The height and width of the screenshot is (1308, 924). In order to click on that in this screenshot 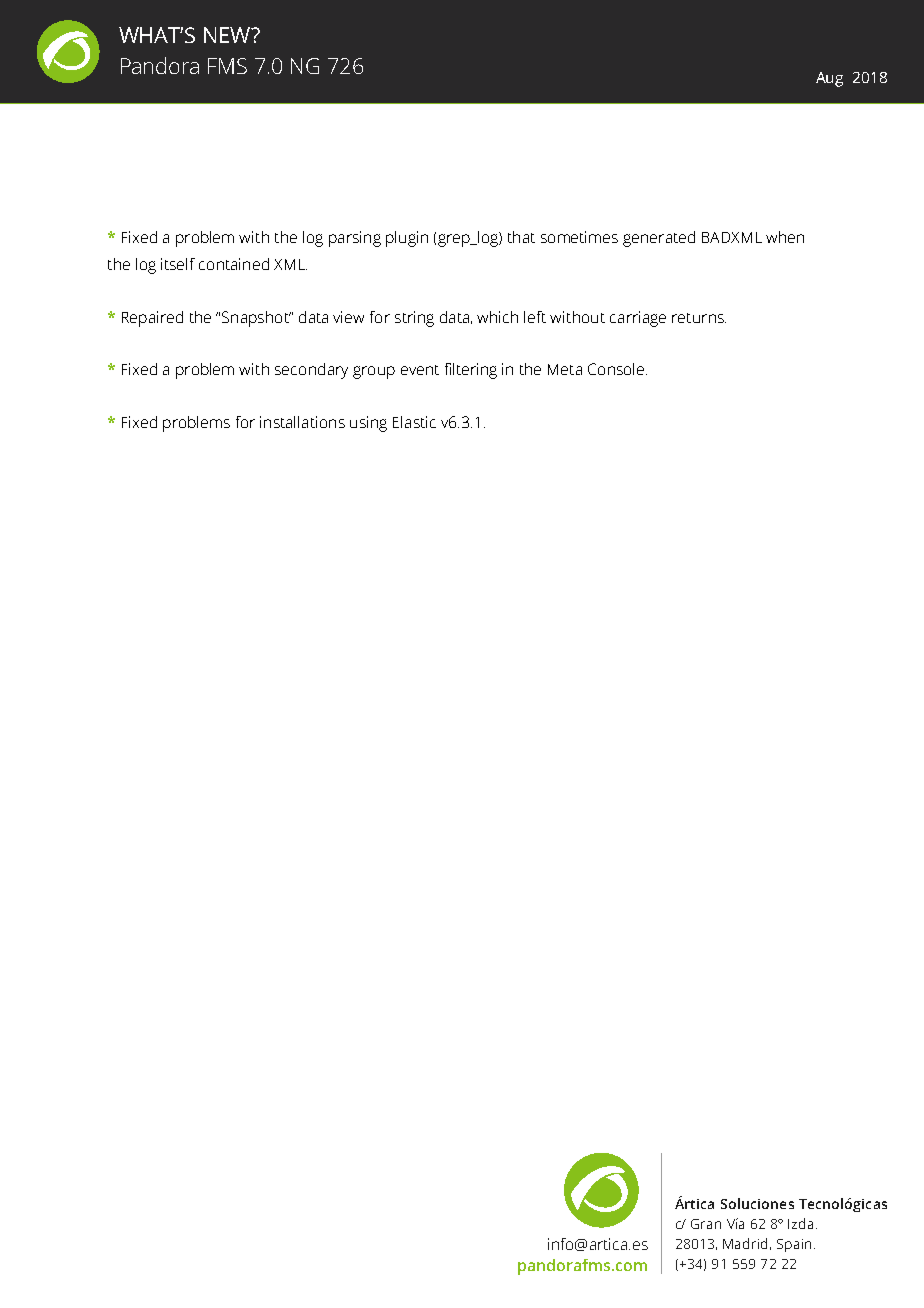, I will do `click(521, 237)`.
